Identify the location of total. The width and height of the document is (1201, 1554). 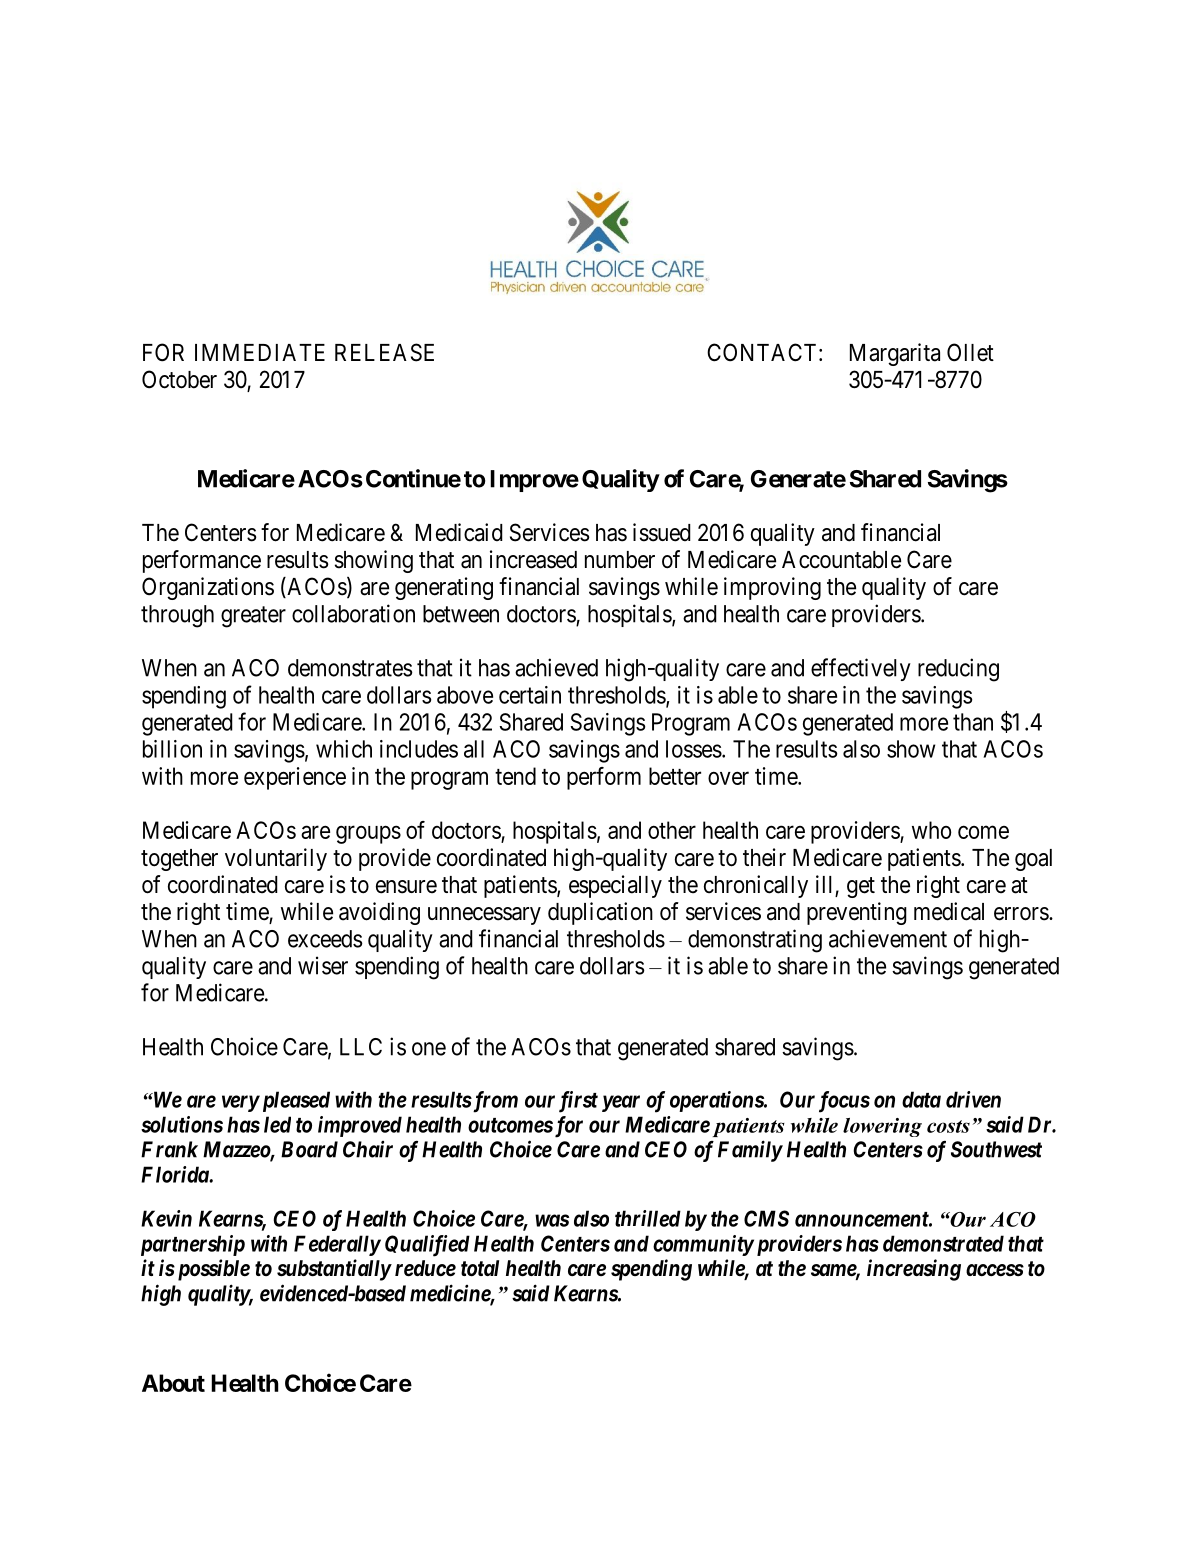
(480, 1268).
